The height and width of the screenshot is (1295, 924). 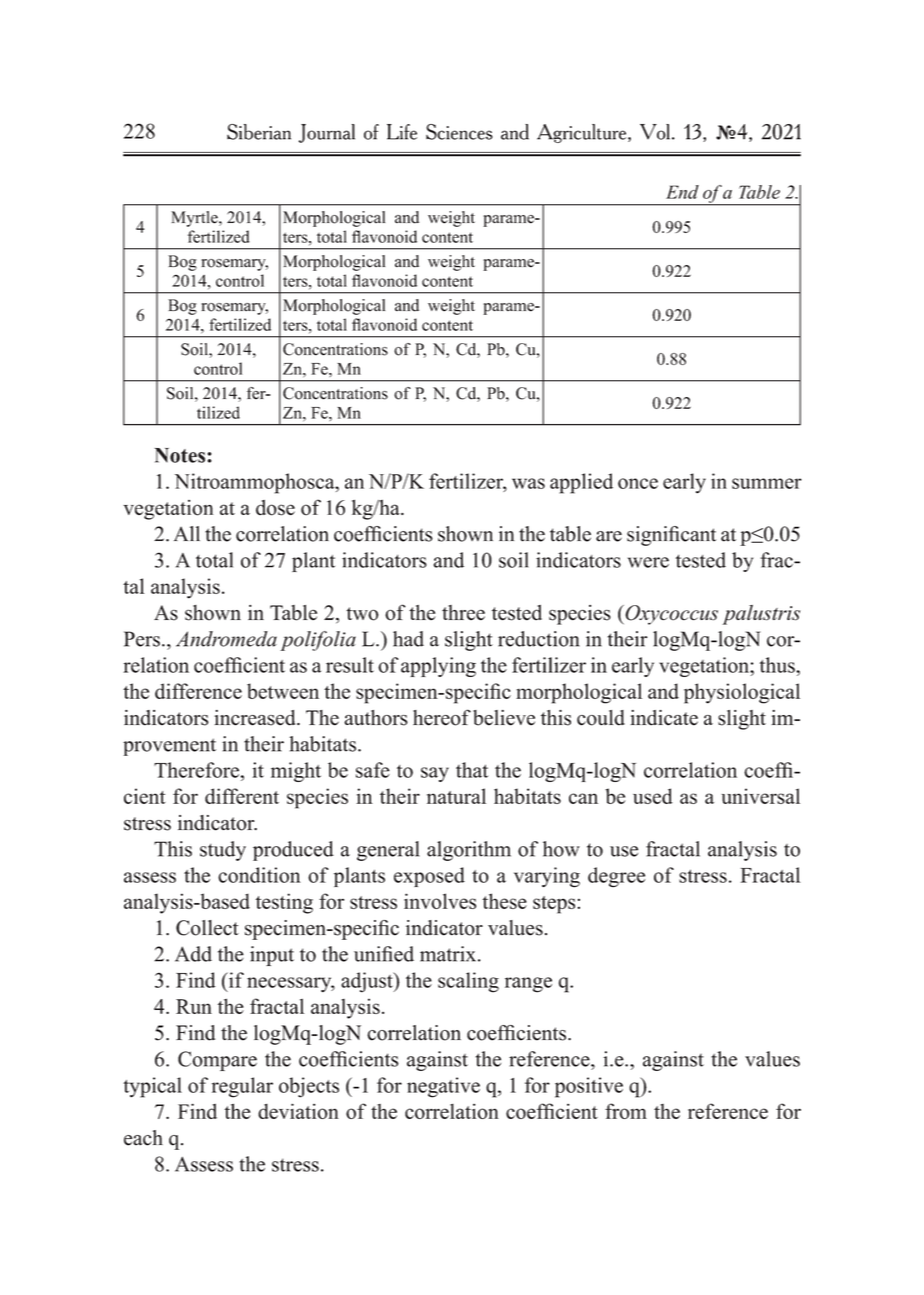 What do you see at coordinates (459, 132) in the screenshot?
I see `Sciences` at bounding box center [459, 132].
